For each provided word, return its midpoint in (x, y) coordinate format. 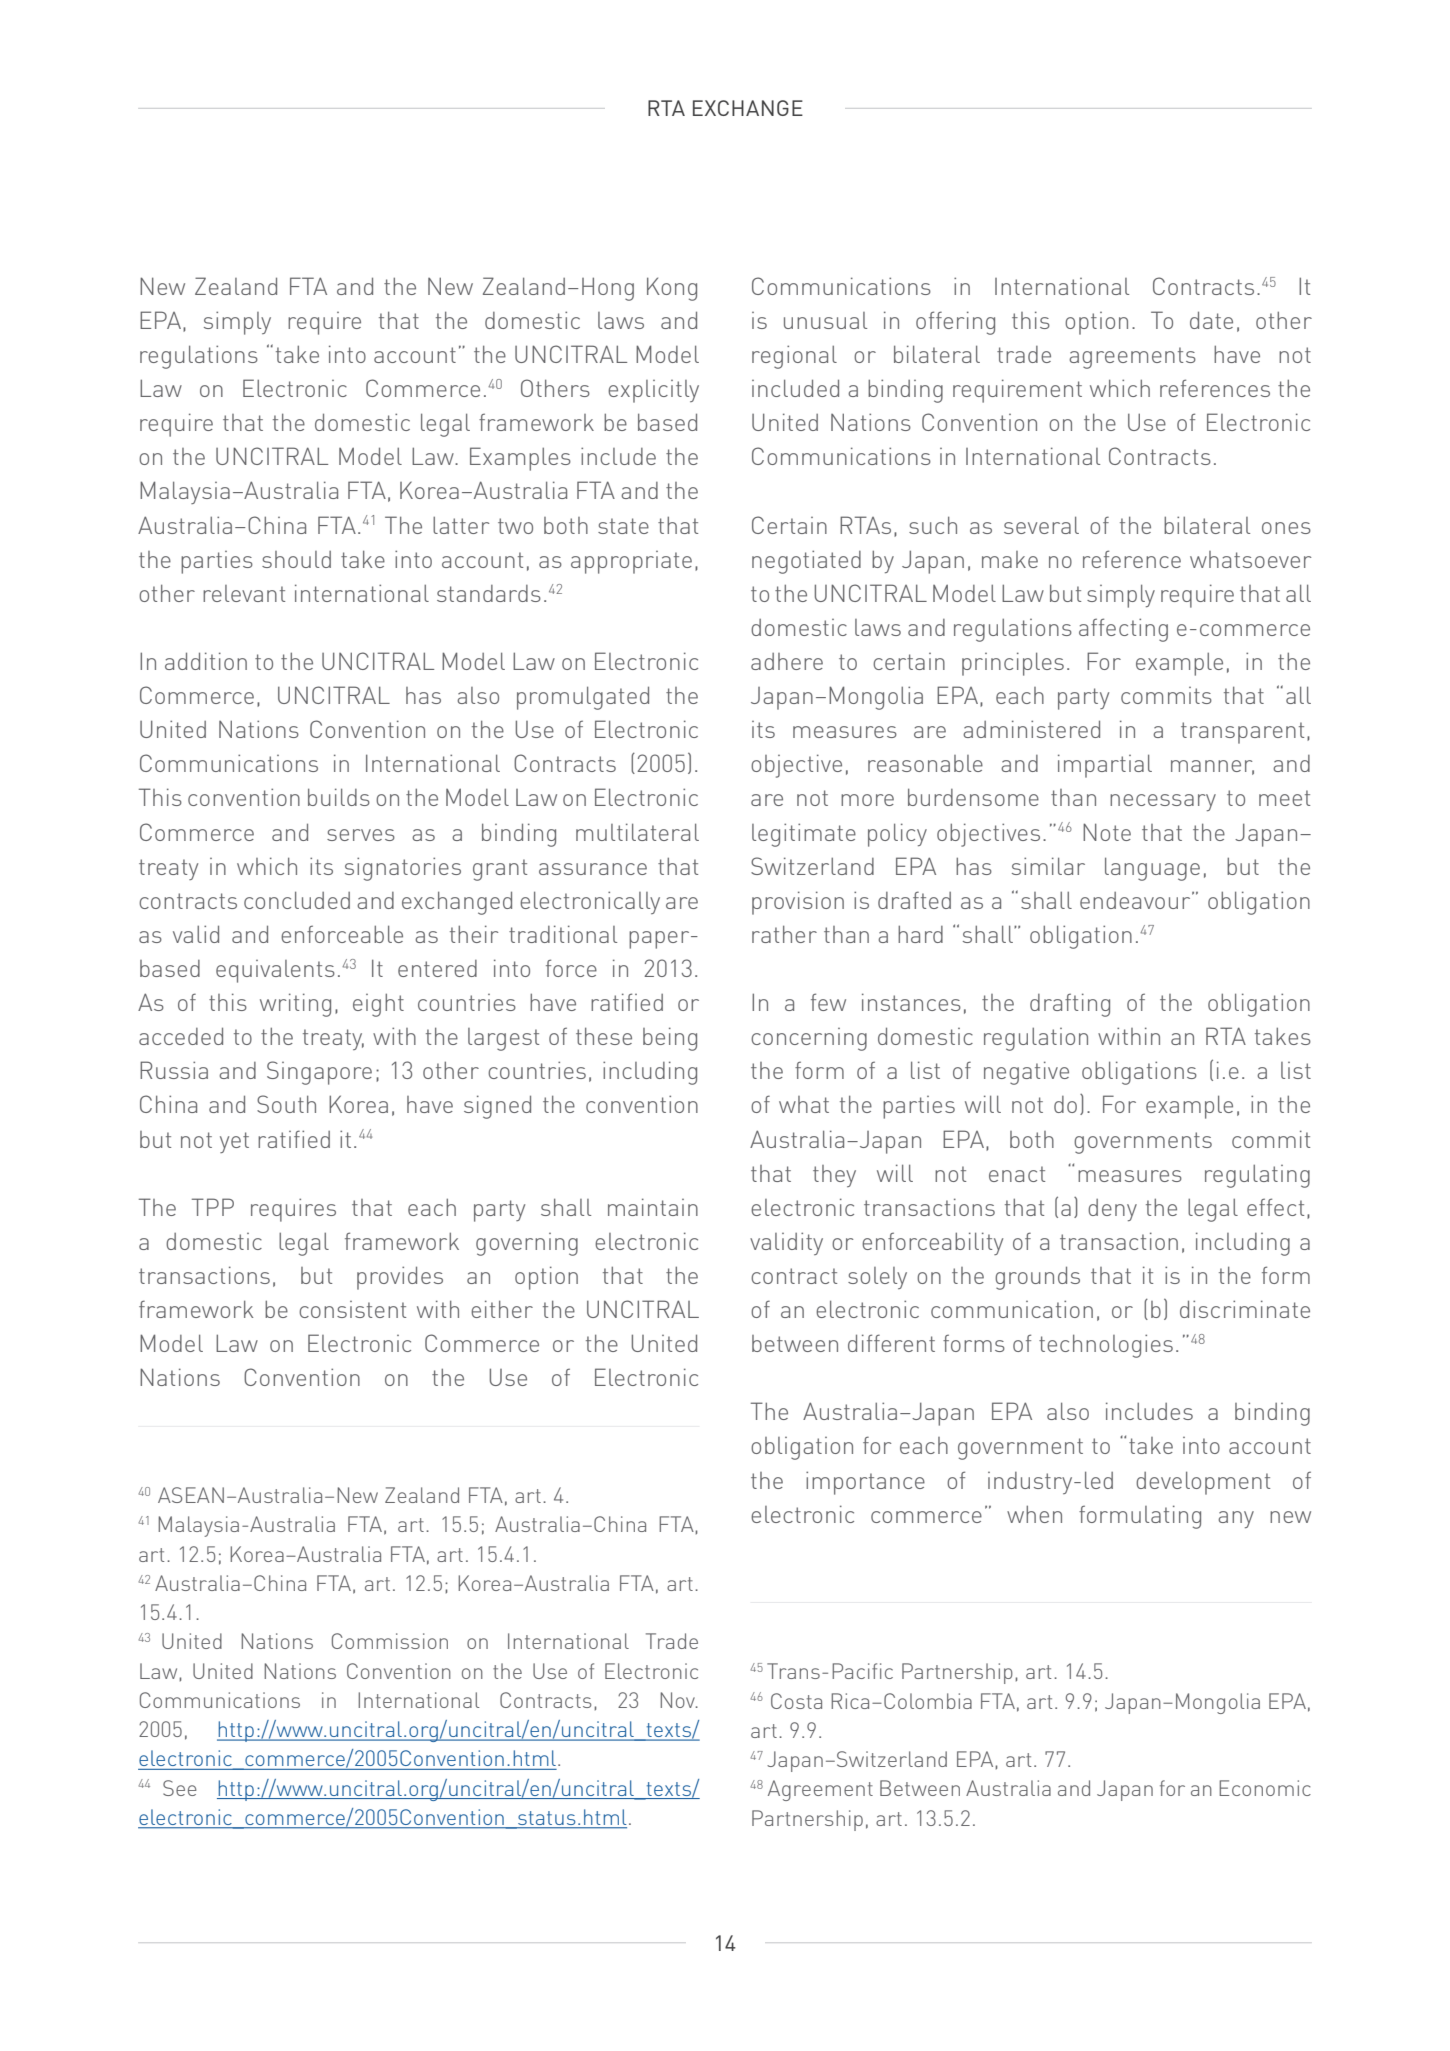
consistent (352, 1309)
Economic (1265, 1788)
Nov (678, 1700)
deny (1112, 1210)
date (1211, 320)
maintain (653, 1207)
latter (461, 525)
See (180, 1788)
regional (794, 357)
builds (339, 797)
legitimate (804, 835)
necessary (1163, 802)
